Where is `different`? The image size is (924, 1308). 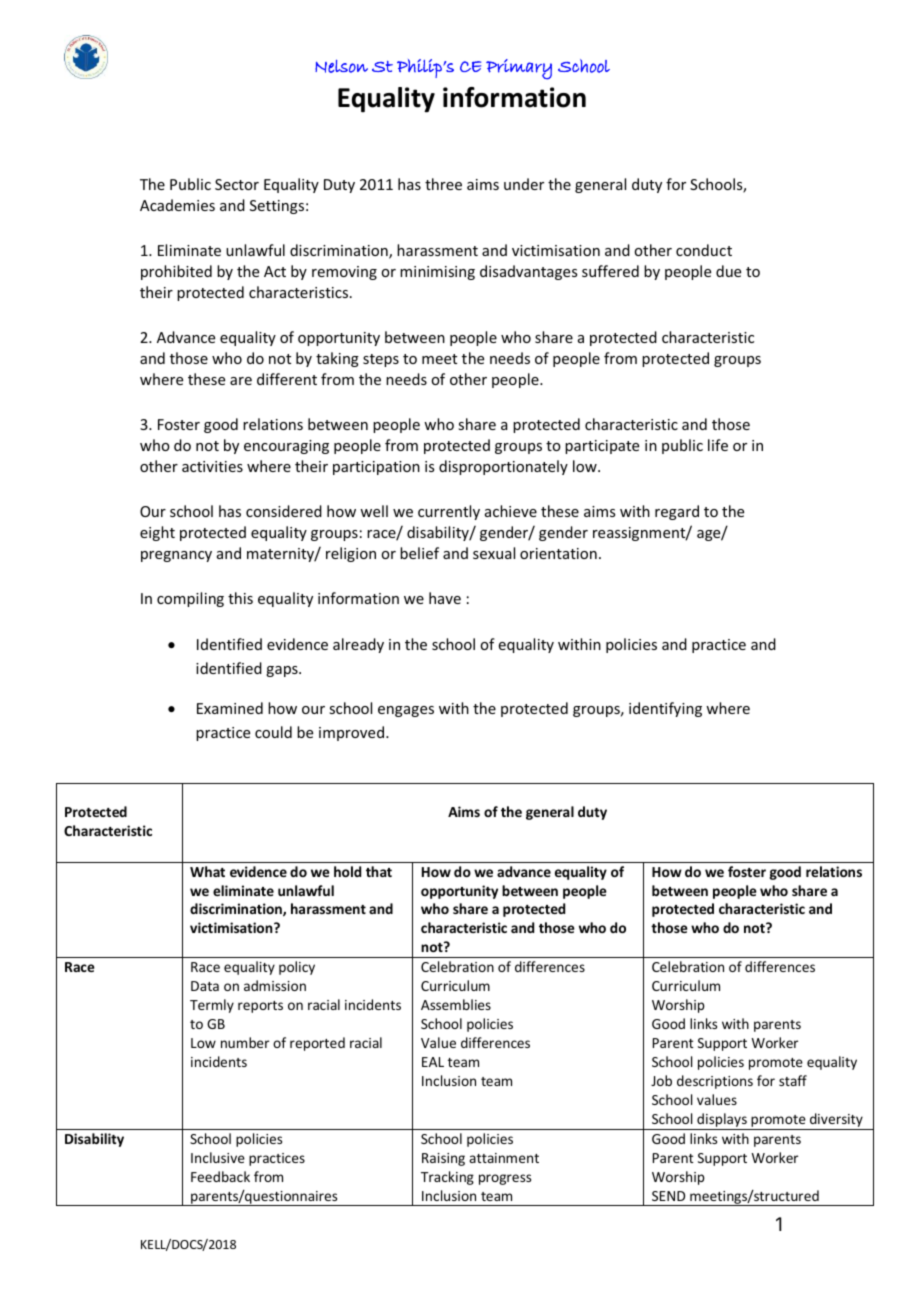
different is located at coordinates (287, 379).
